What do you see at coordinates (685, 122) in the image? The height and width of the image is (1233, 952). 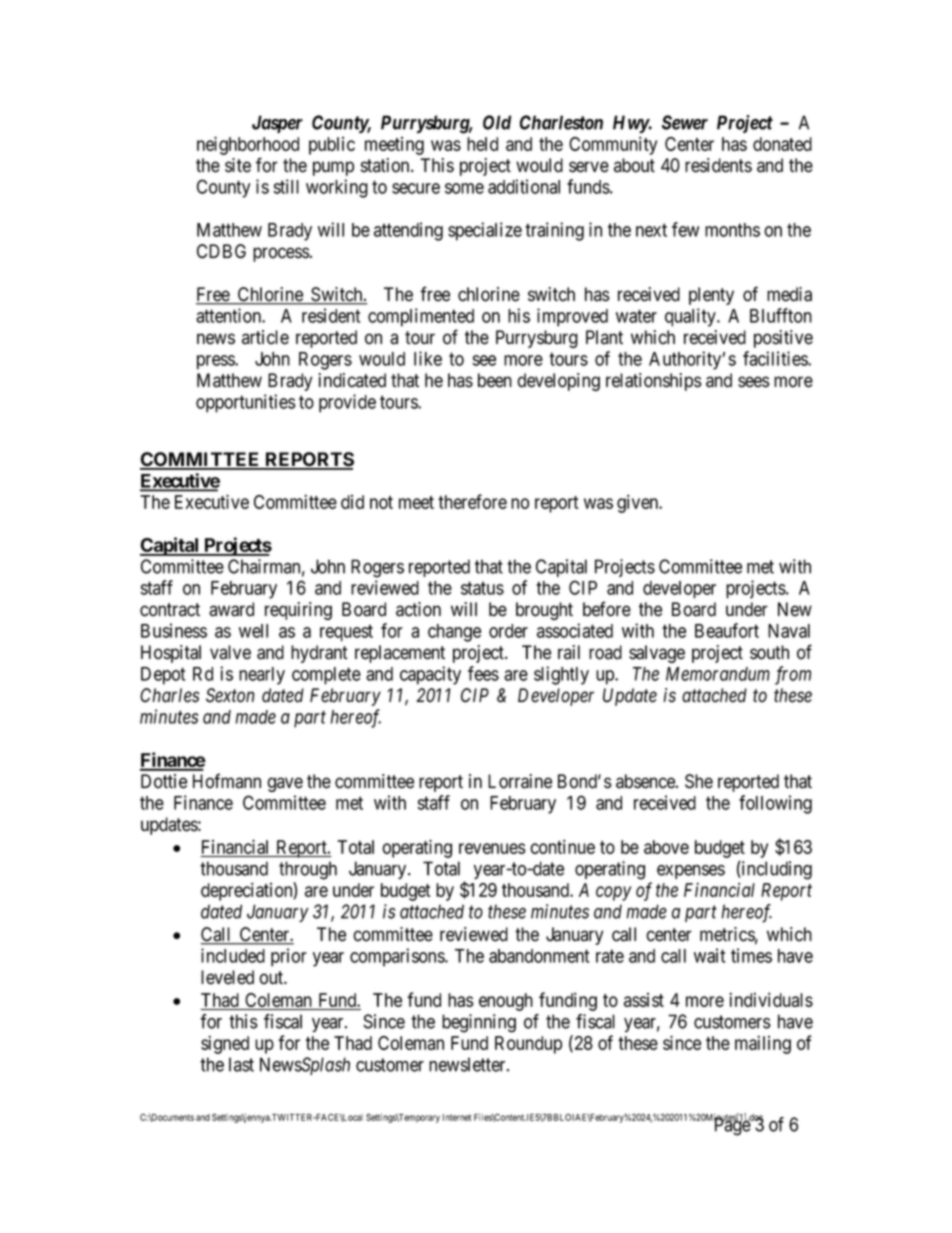 I see `Sewer` at bounding box center [685, 122].
